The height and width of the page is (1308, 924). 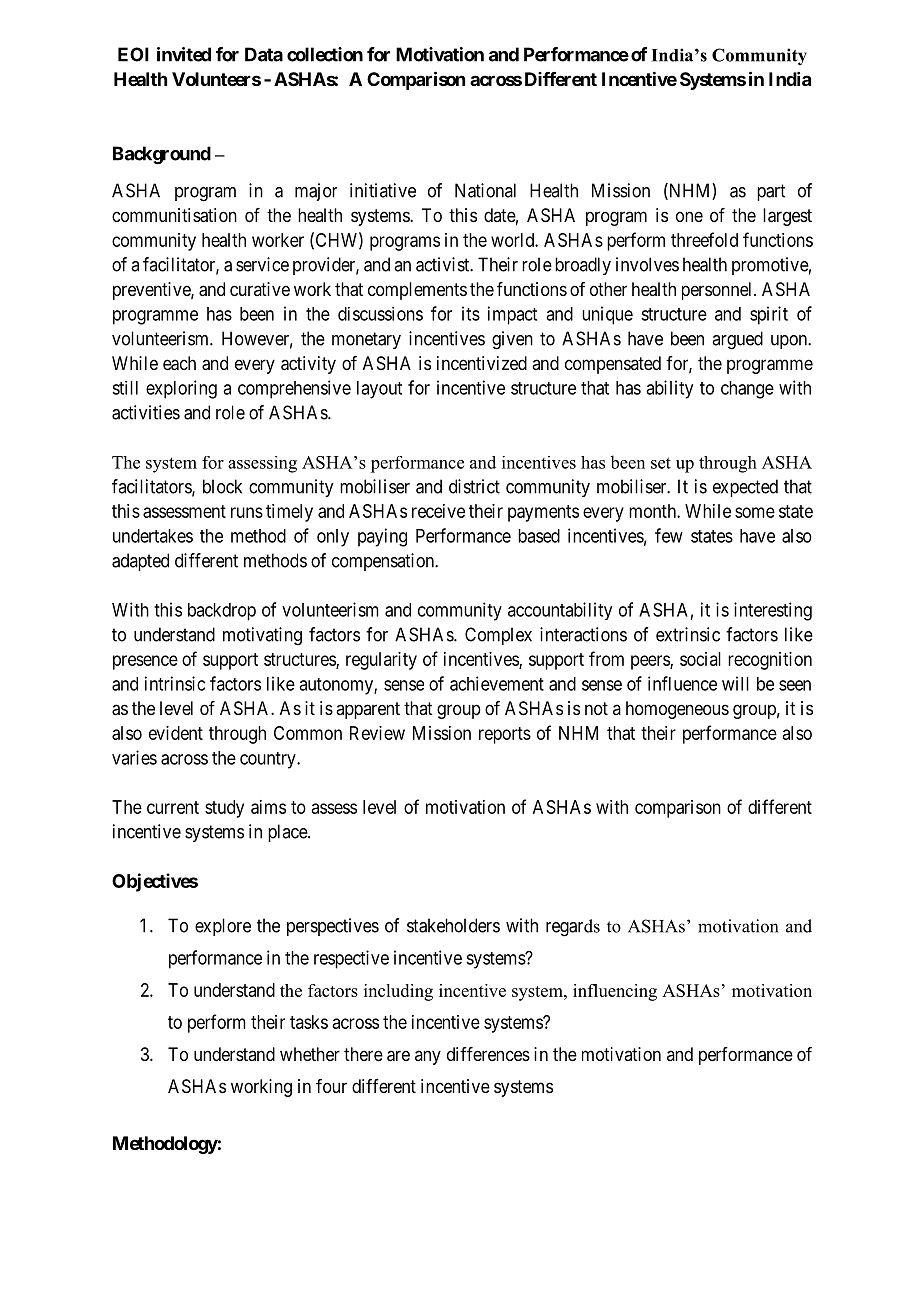 I want to click on backdrop, so click(x=222, y=612).
